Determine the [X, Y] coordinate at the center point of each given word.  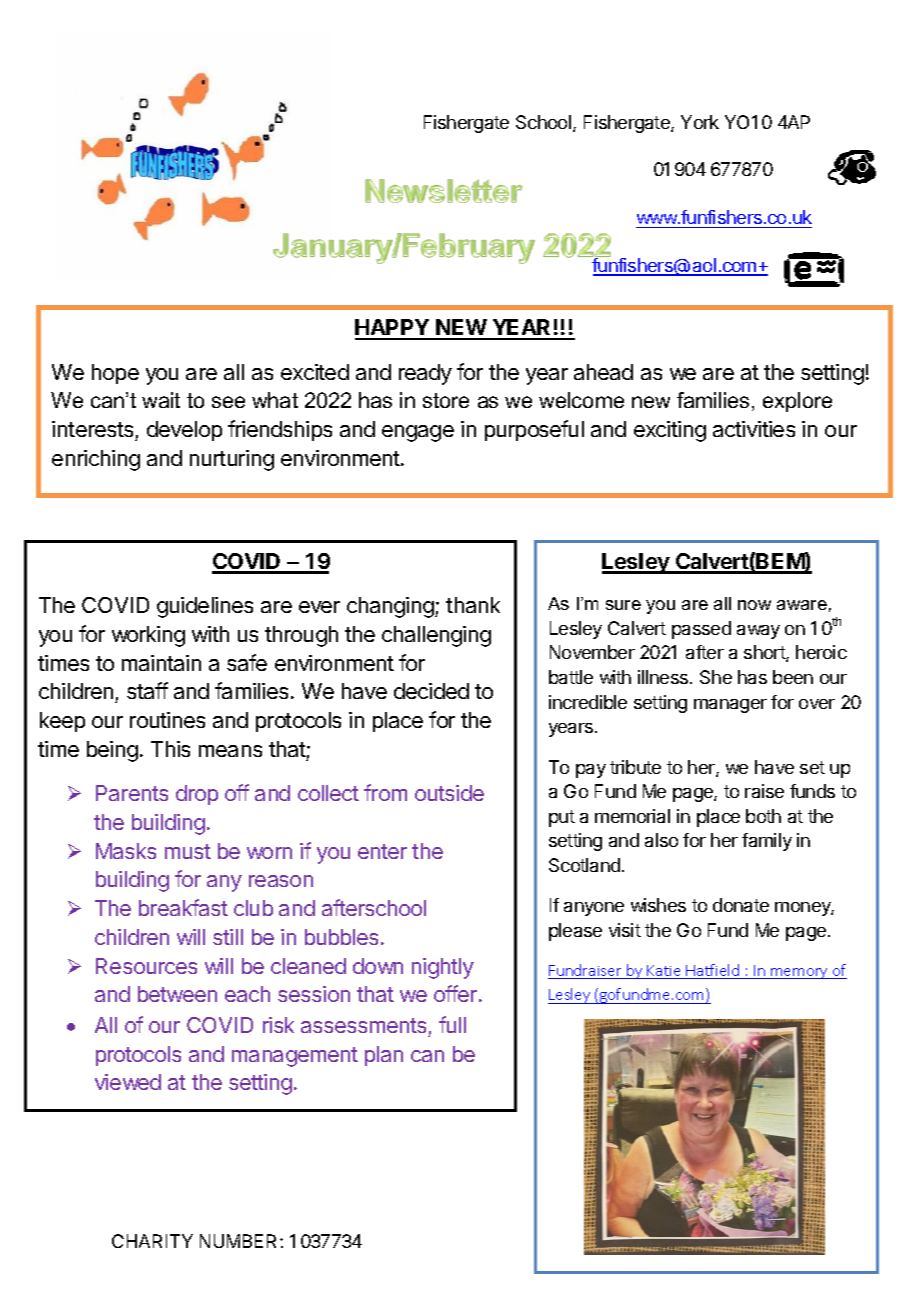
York [700, 122]
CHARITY [152, 1241]
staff [147, 690]
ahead [603, 372]
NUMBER [240, 1241]
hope [115, 374]
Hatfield [713, 971]
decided [431, 691]
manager [730, 706]
